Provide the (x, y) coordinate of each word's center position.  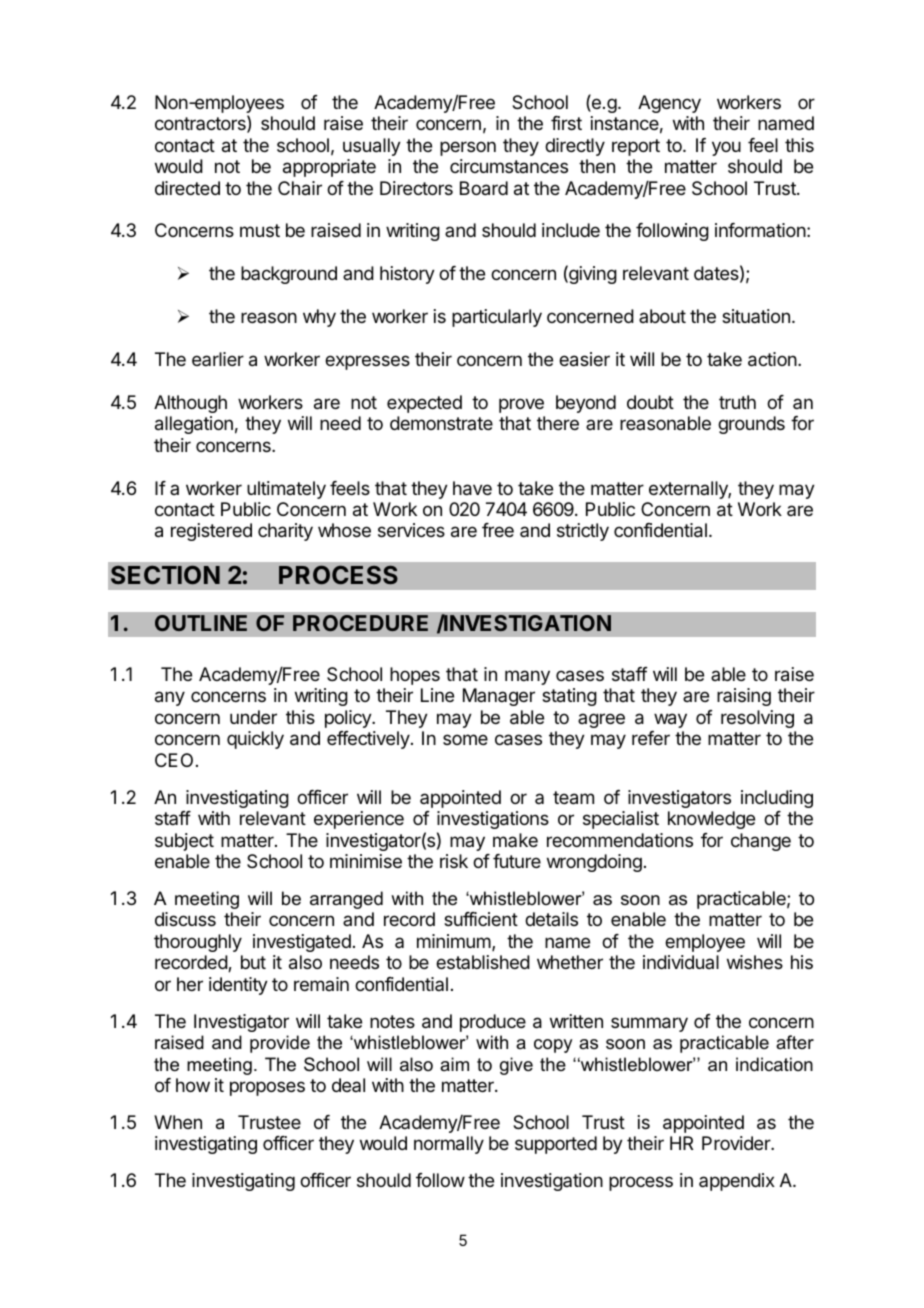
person (468, 148)
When (178, 1122)
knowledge (711, 820)
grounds (751, 425)
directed (187, 188)
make (515, 840)
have (472, 488)
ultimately (286, 490)
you (726, 148)
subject (184, 842)
